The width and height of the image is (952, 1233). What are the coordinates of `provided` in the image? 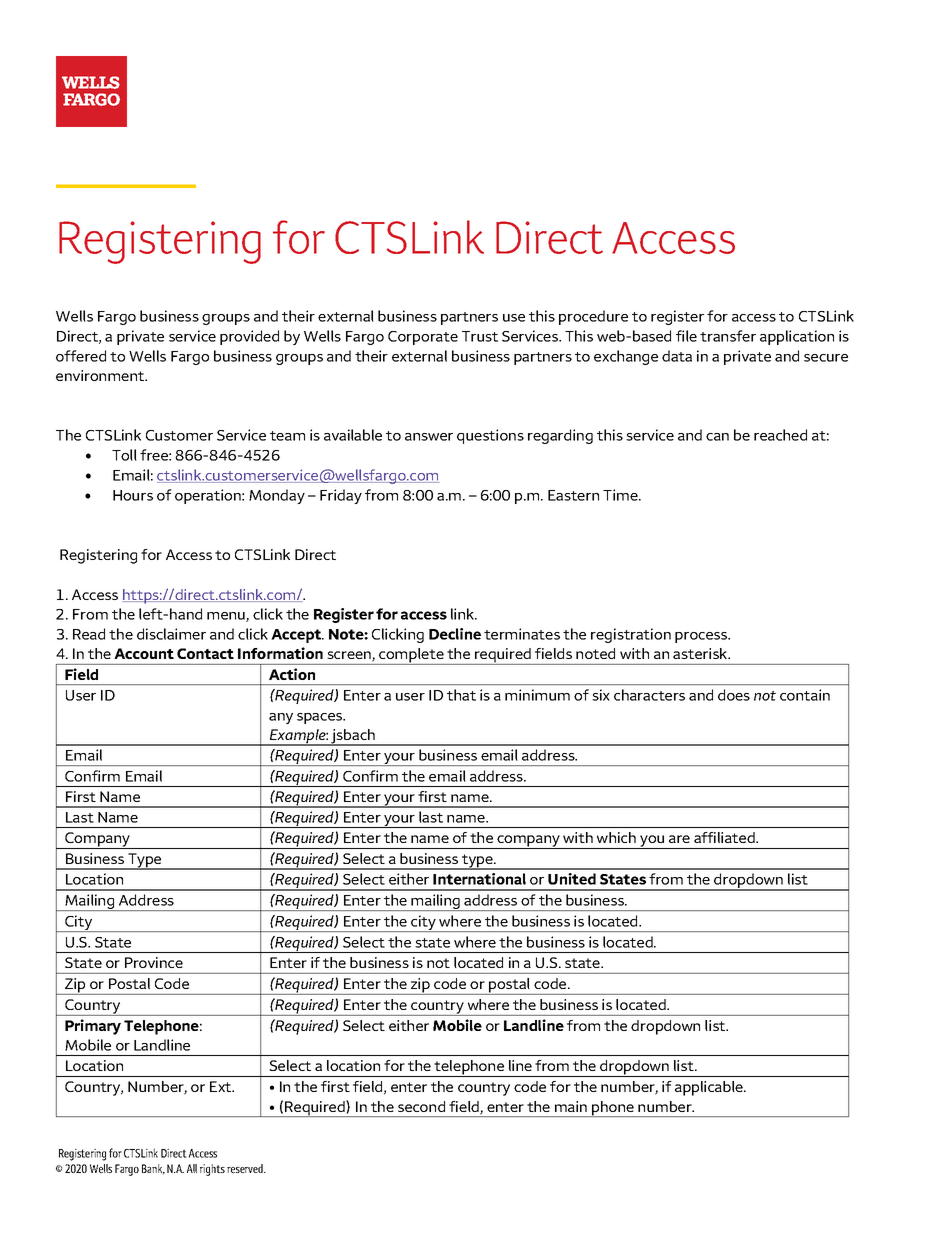 It's located at (249, 337).
